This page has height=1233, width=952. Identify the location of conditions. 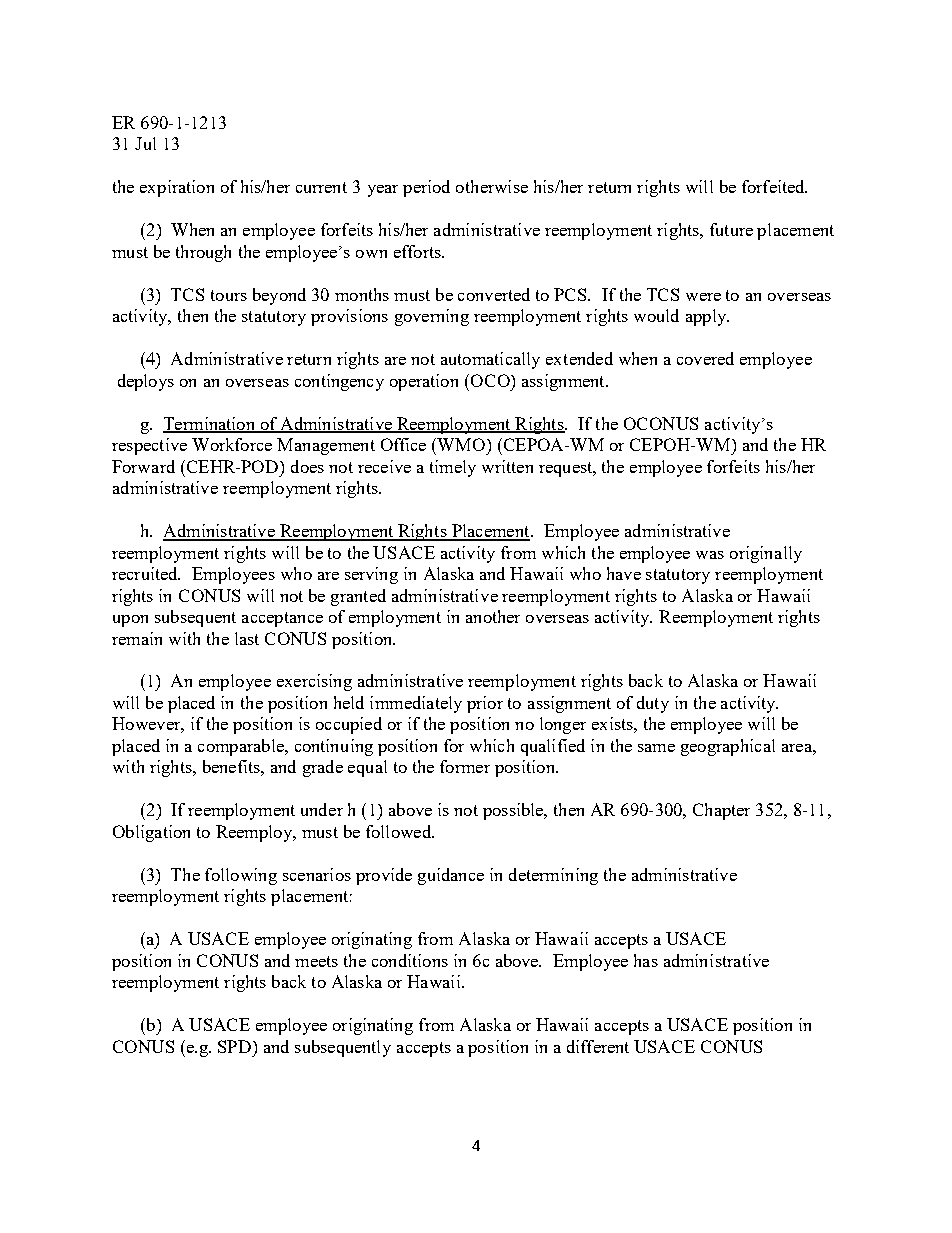
(410, 960).
